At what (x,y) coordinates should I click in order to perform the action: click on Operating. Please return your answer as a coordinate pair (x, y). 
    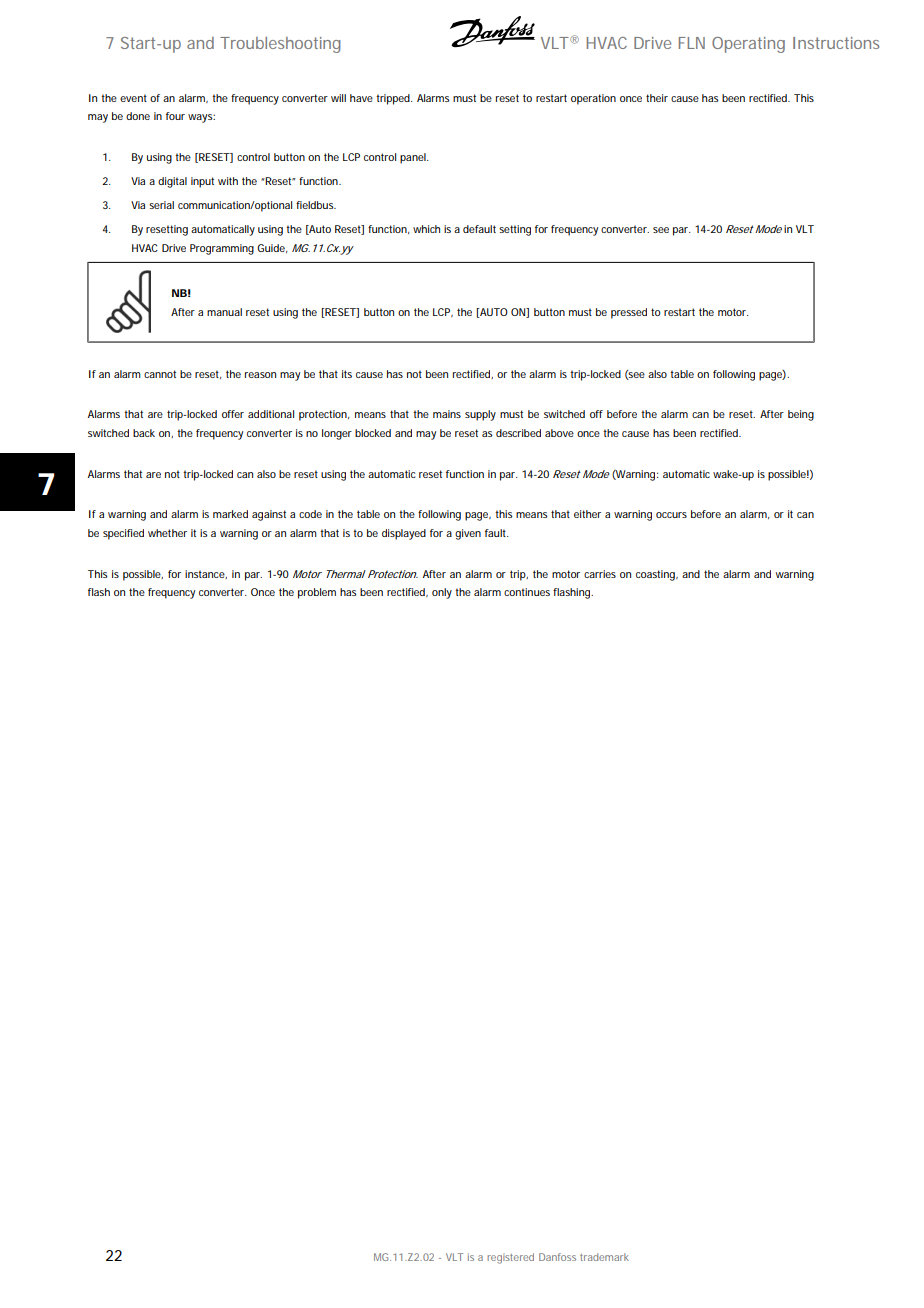
    Looking at the image, I should click on (748, 45).
